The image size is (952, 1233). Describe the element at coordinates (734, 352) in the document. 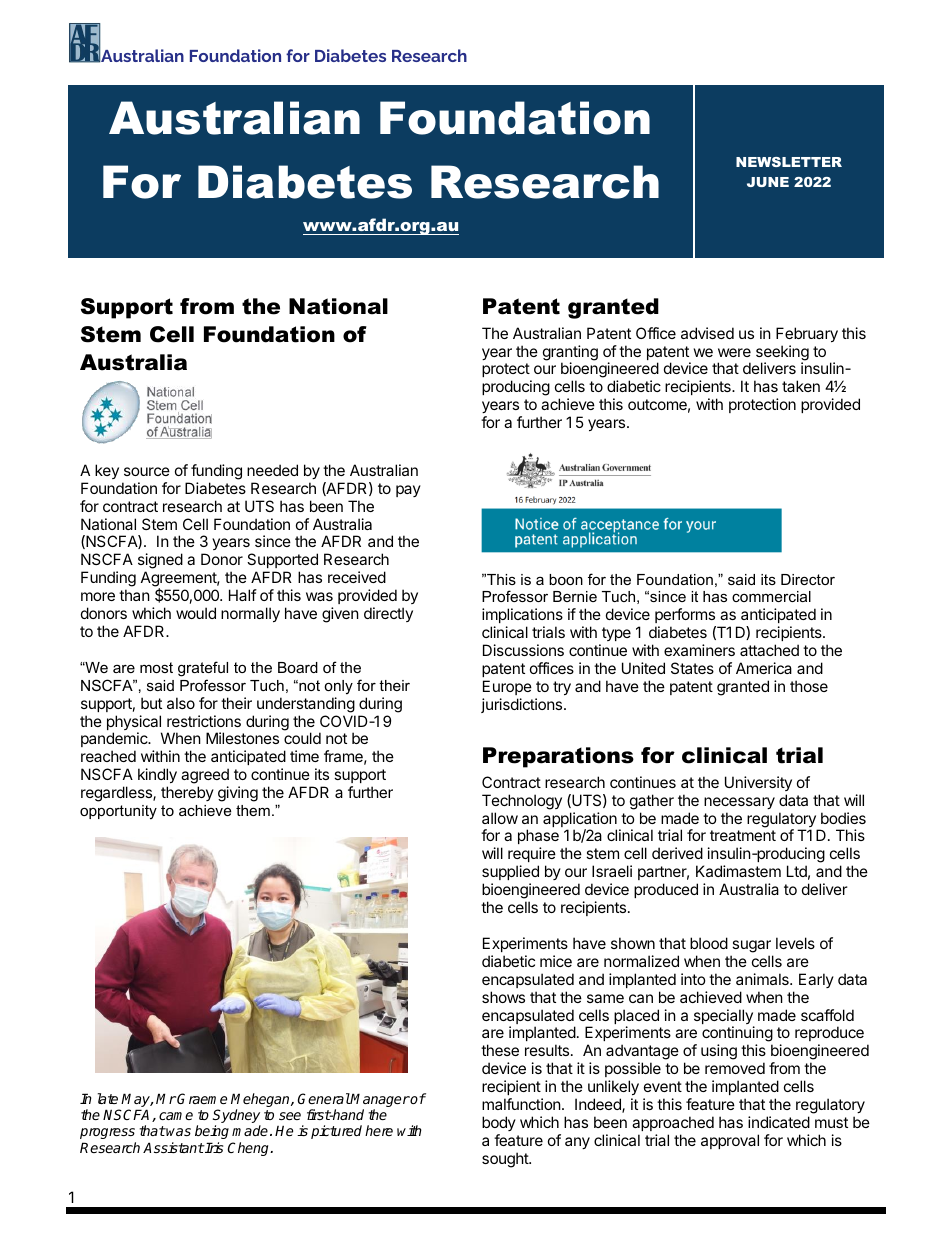

I see `were` at that location.
